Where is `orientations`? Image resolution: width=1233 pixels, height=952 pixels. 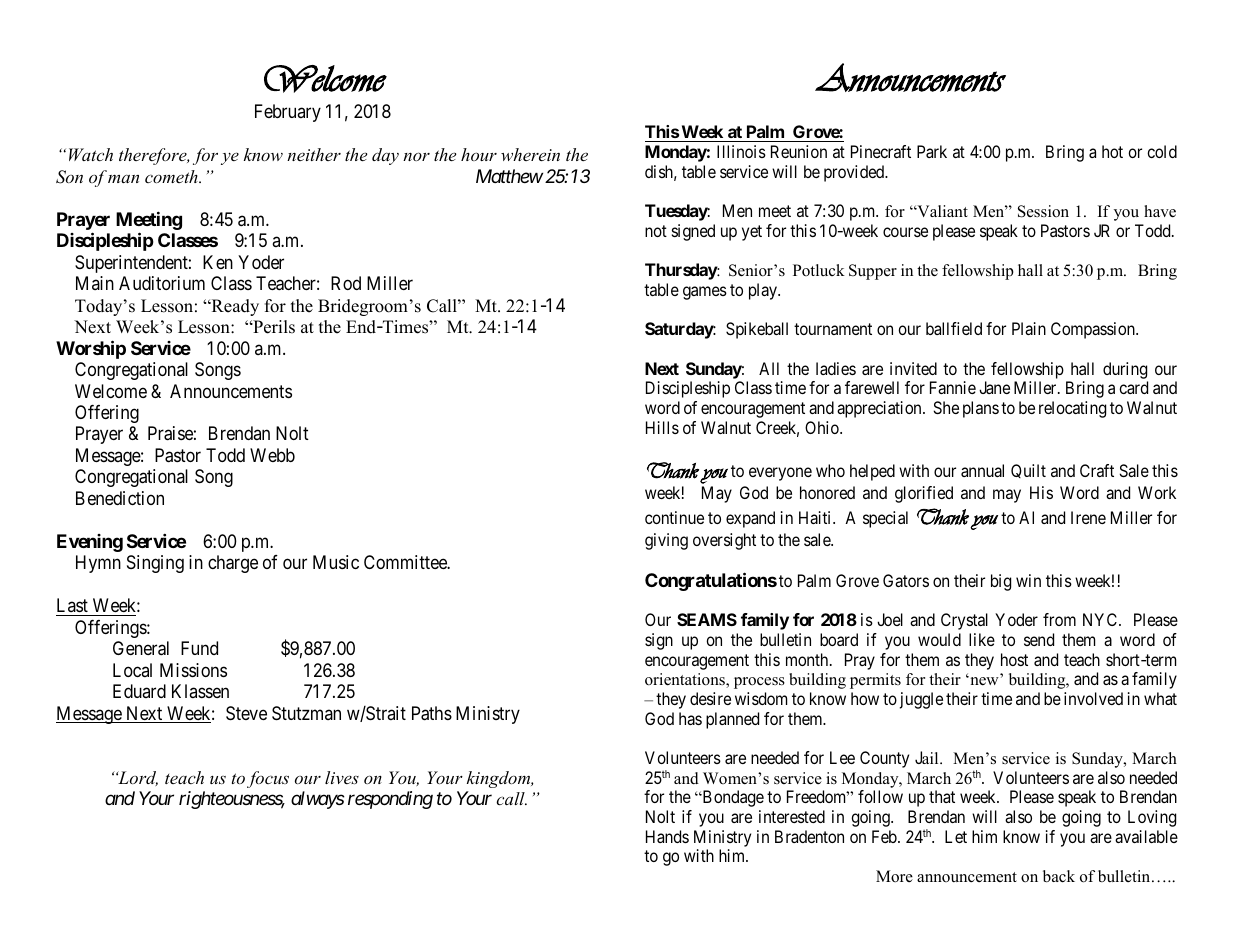 orientations is located at coordinates (686, 680).
